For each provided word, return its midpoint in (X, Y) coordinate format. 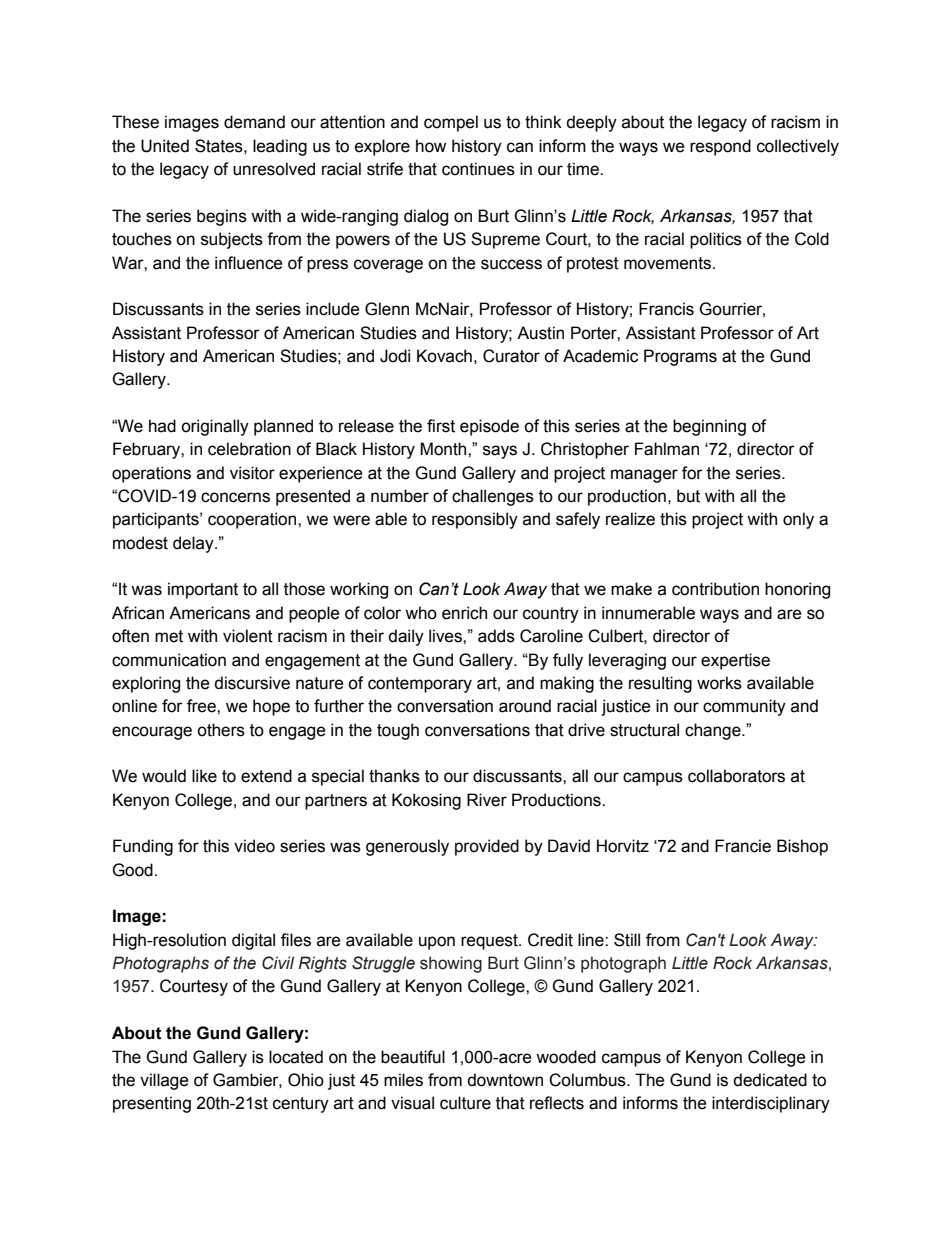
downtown (505, 1080)
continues (478, 169)
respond (720, 147)
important (203, 590)
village (164, 1081)
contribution (715, 589)
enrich (464, 613)
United (165, 146)
